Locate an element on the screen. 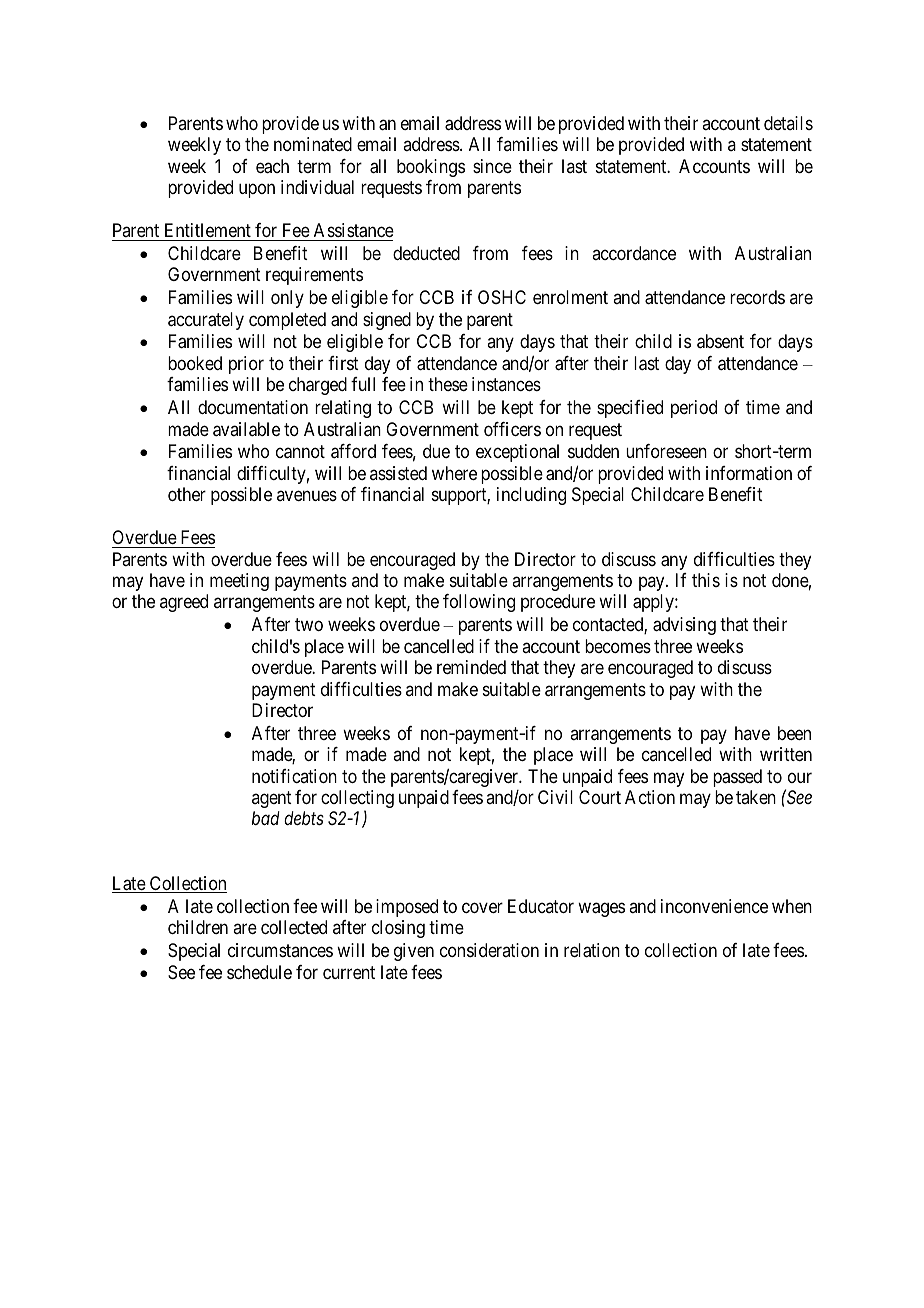 This screenshot has height=1308, width=924. circumstances is located at coordinates (280, 950).
